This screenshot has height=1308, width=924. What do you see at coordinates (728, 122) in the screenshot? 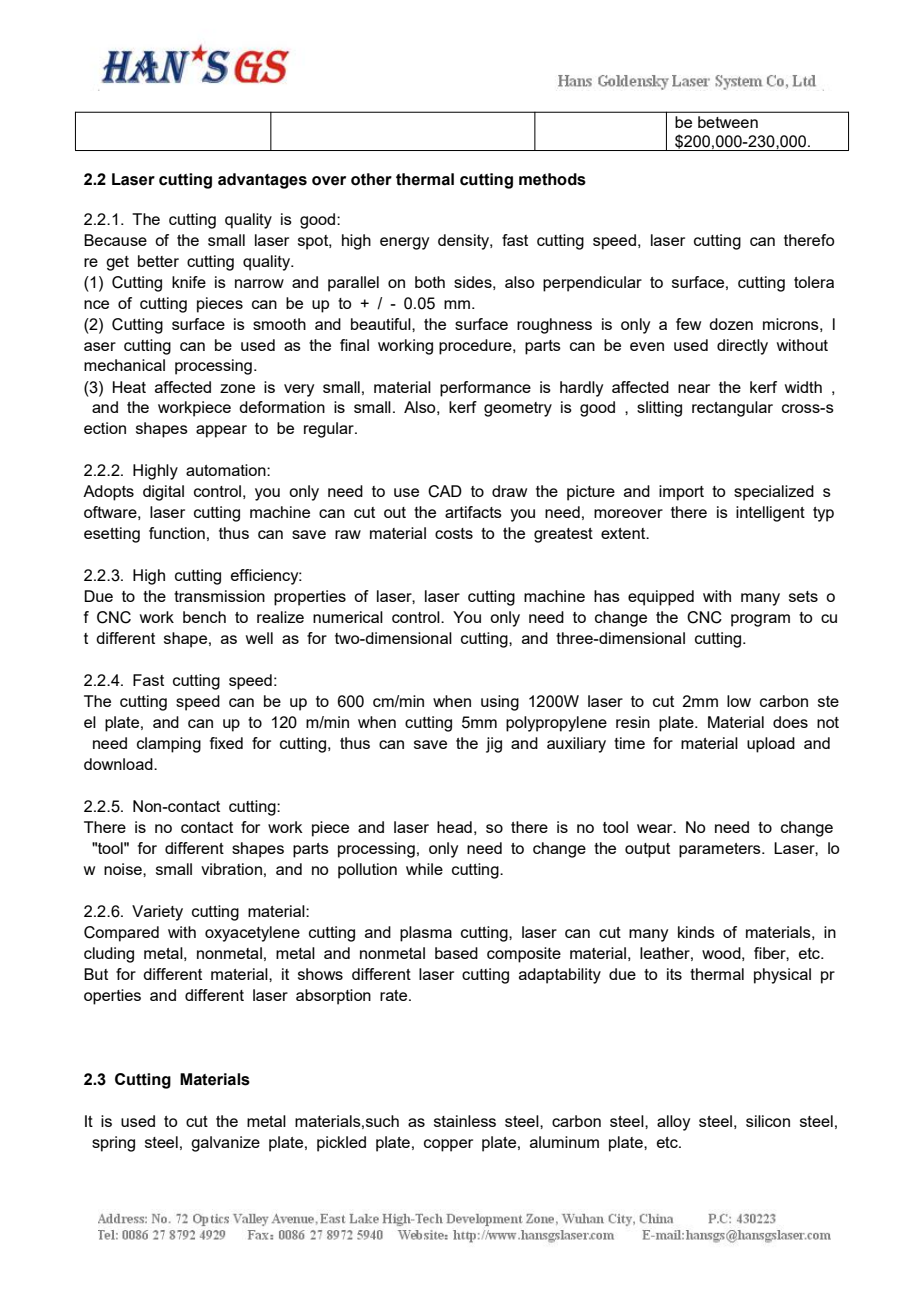
I see `between` at bounding box center [728, 122].
